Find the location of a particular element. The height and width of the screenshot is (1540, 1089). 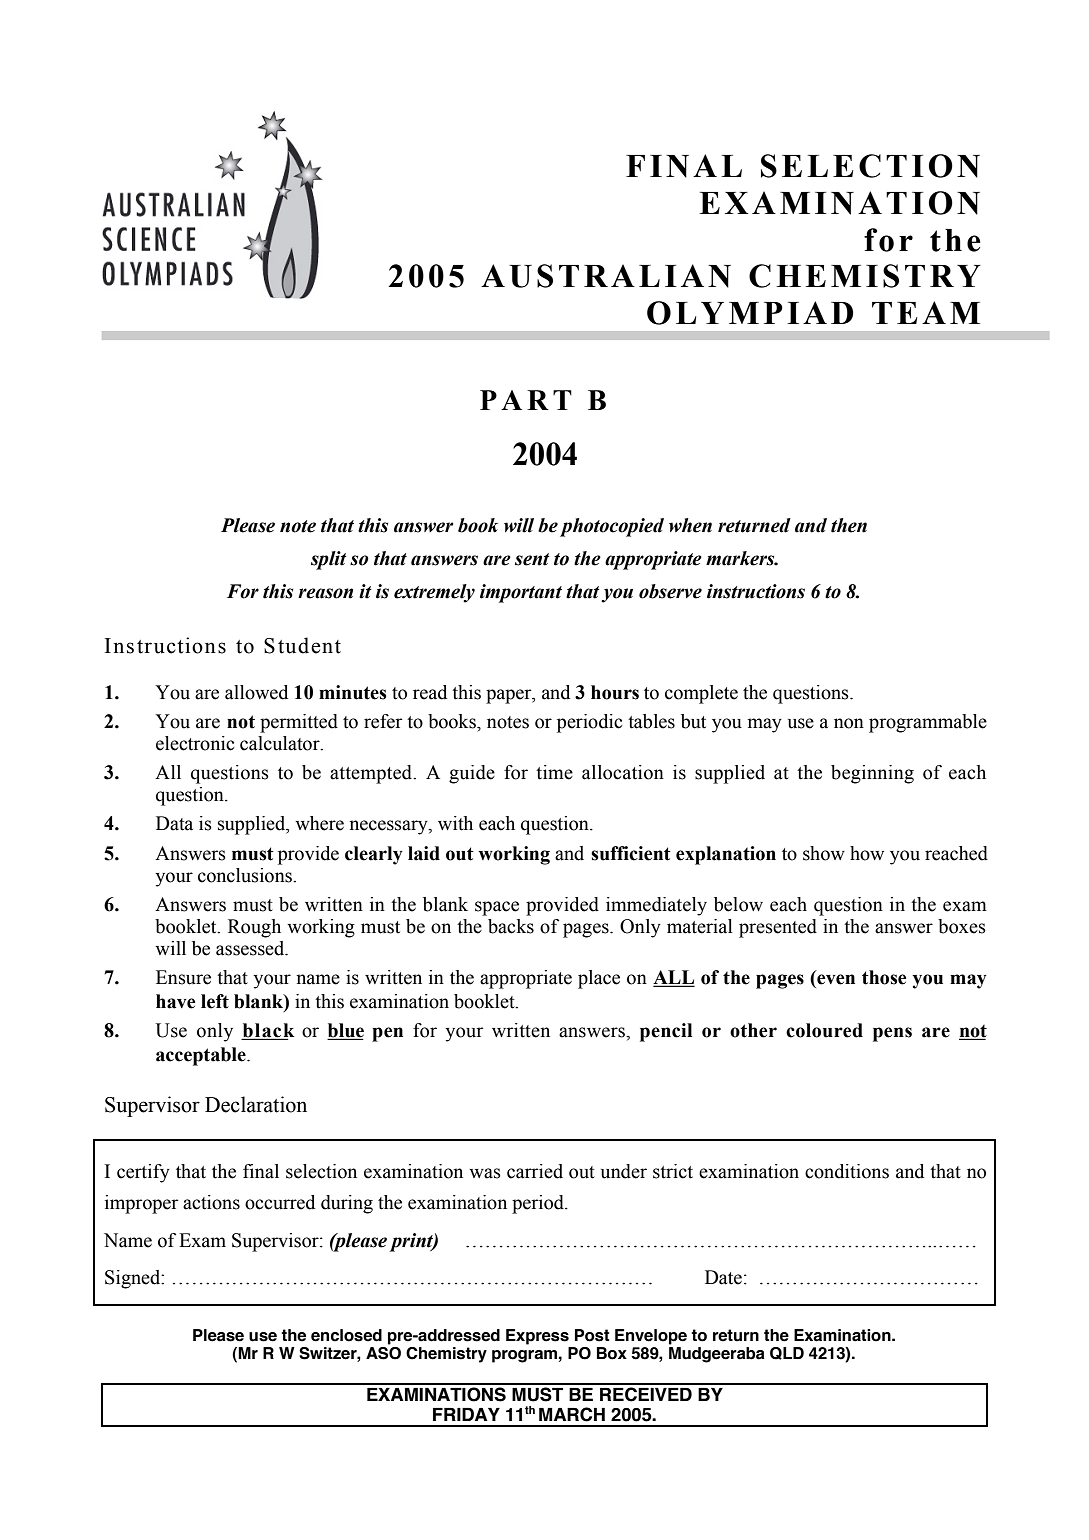

then is located at coordinates (849, 525).
